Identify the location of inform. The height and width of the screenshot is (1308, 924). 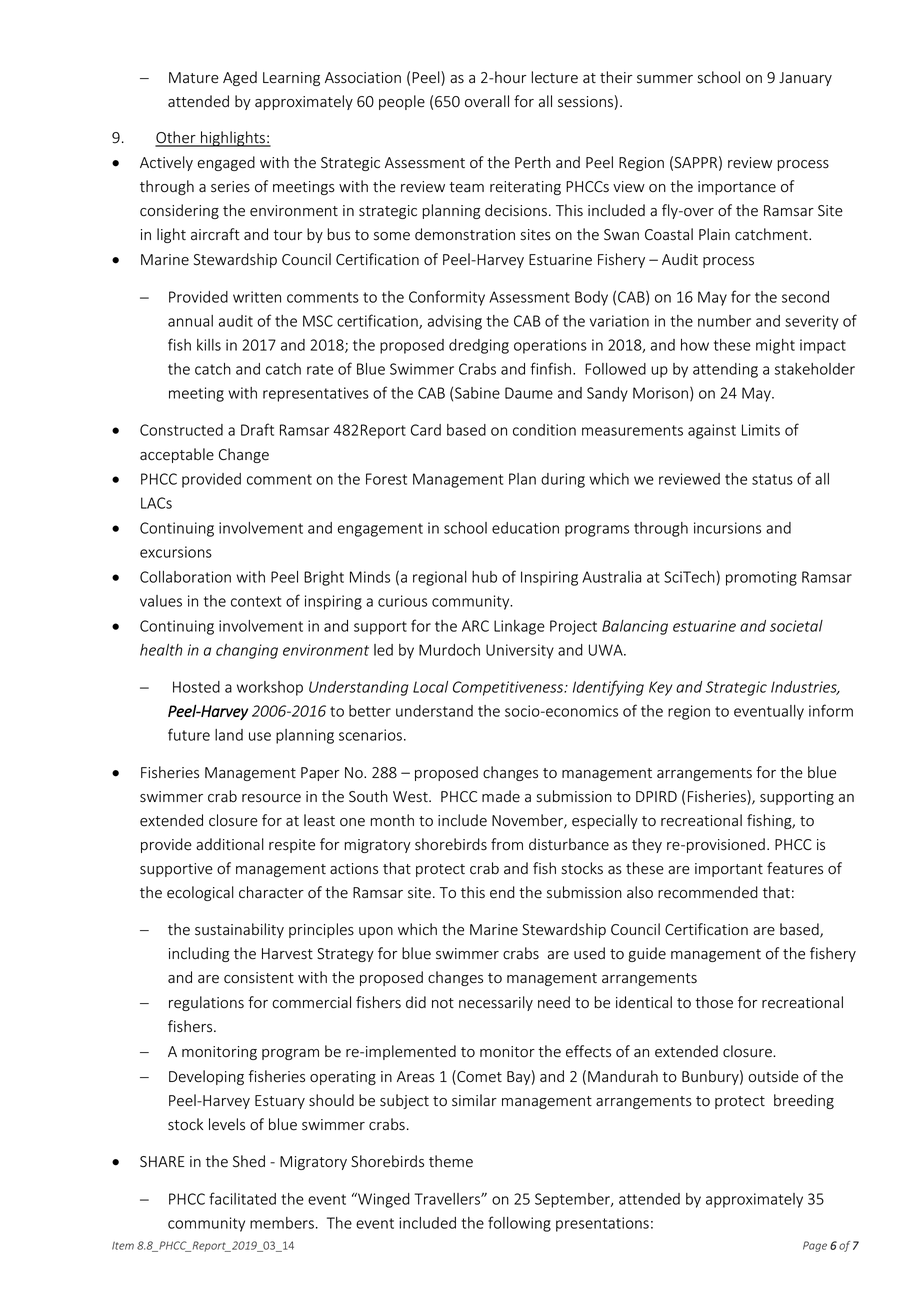
(831, 710).
